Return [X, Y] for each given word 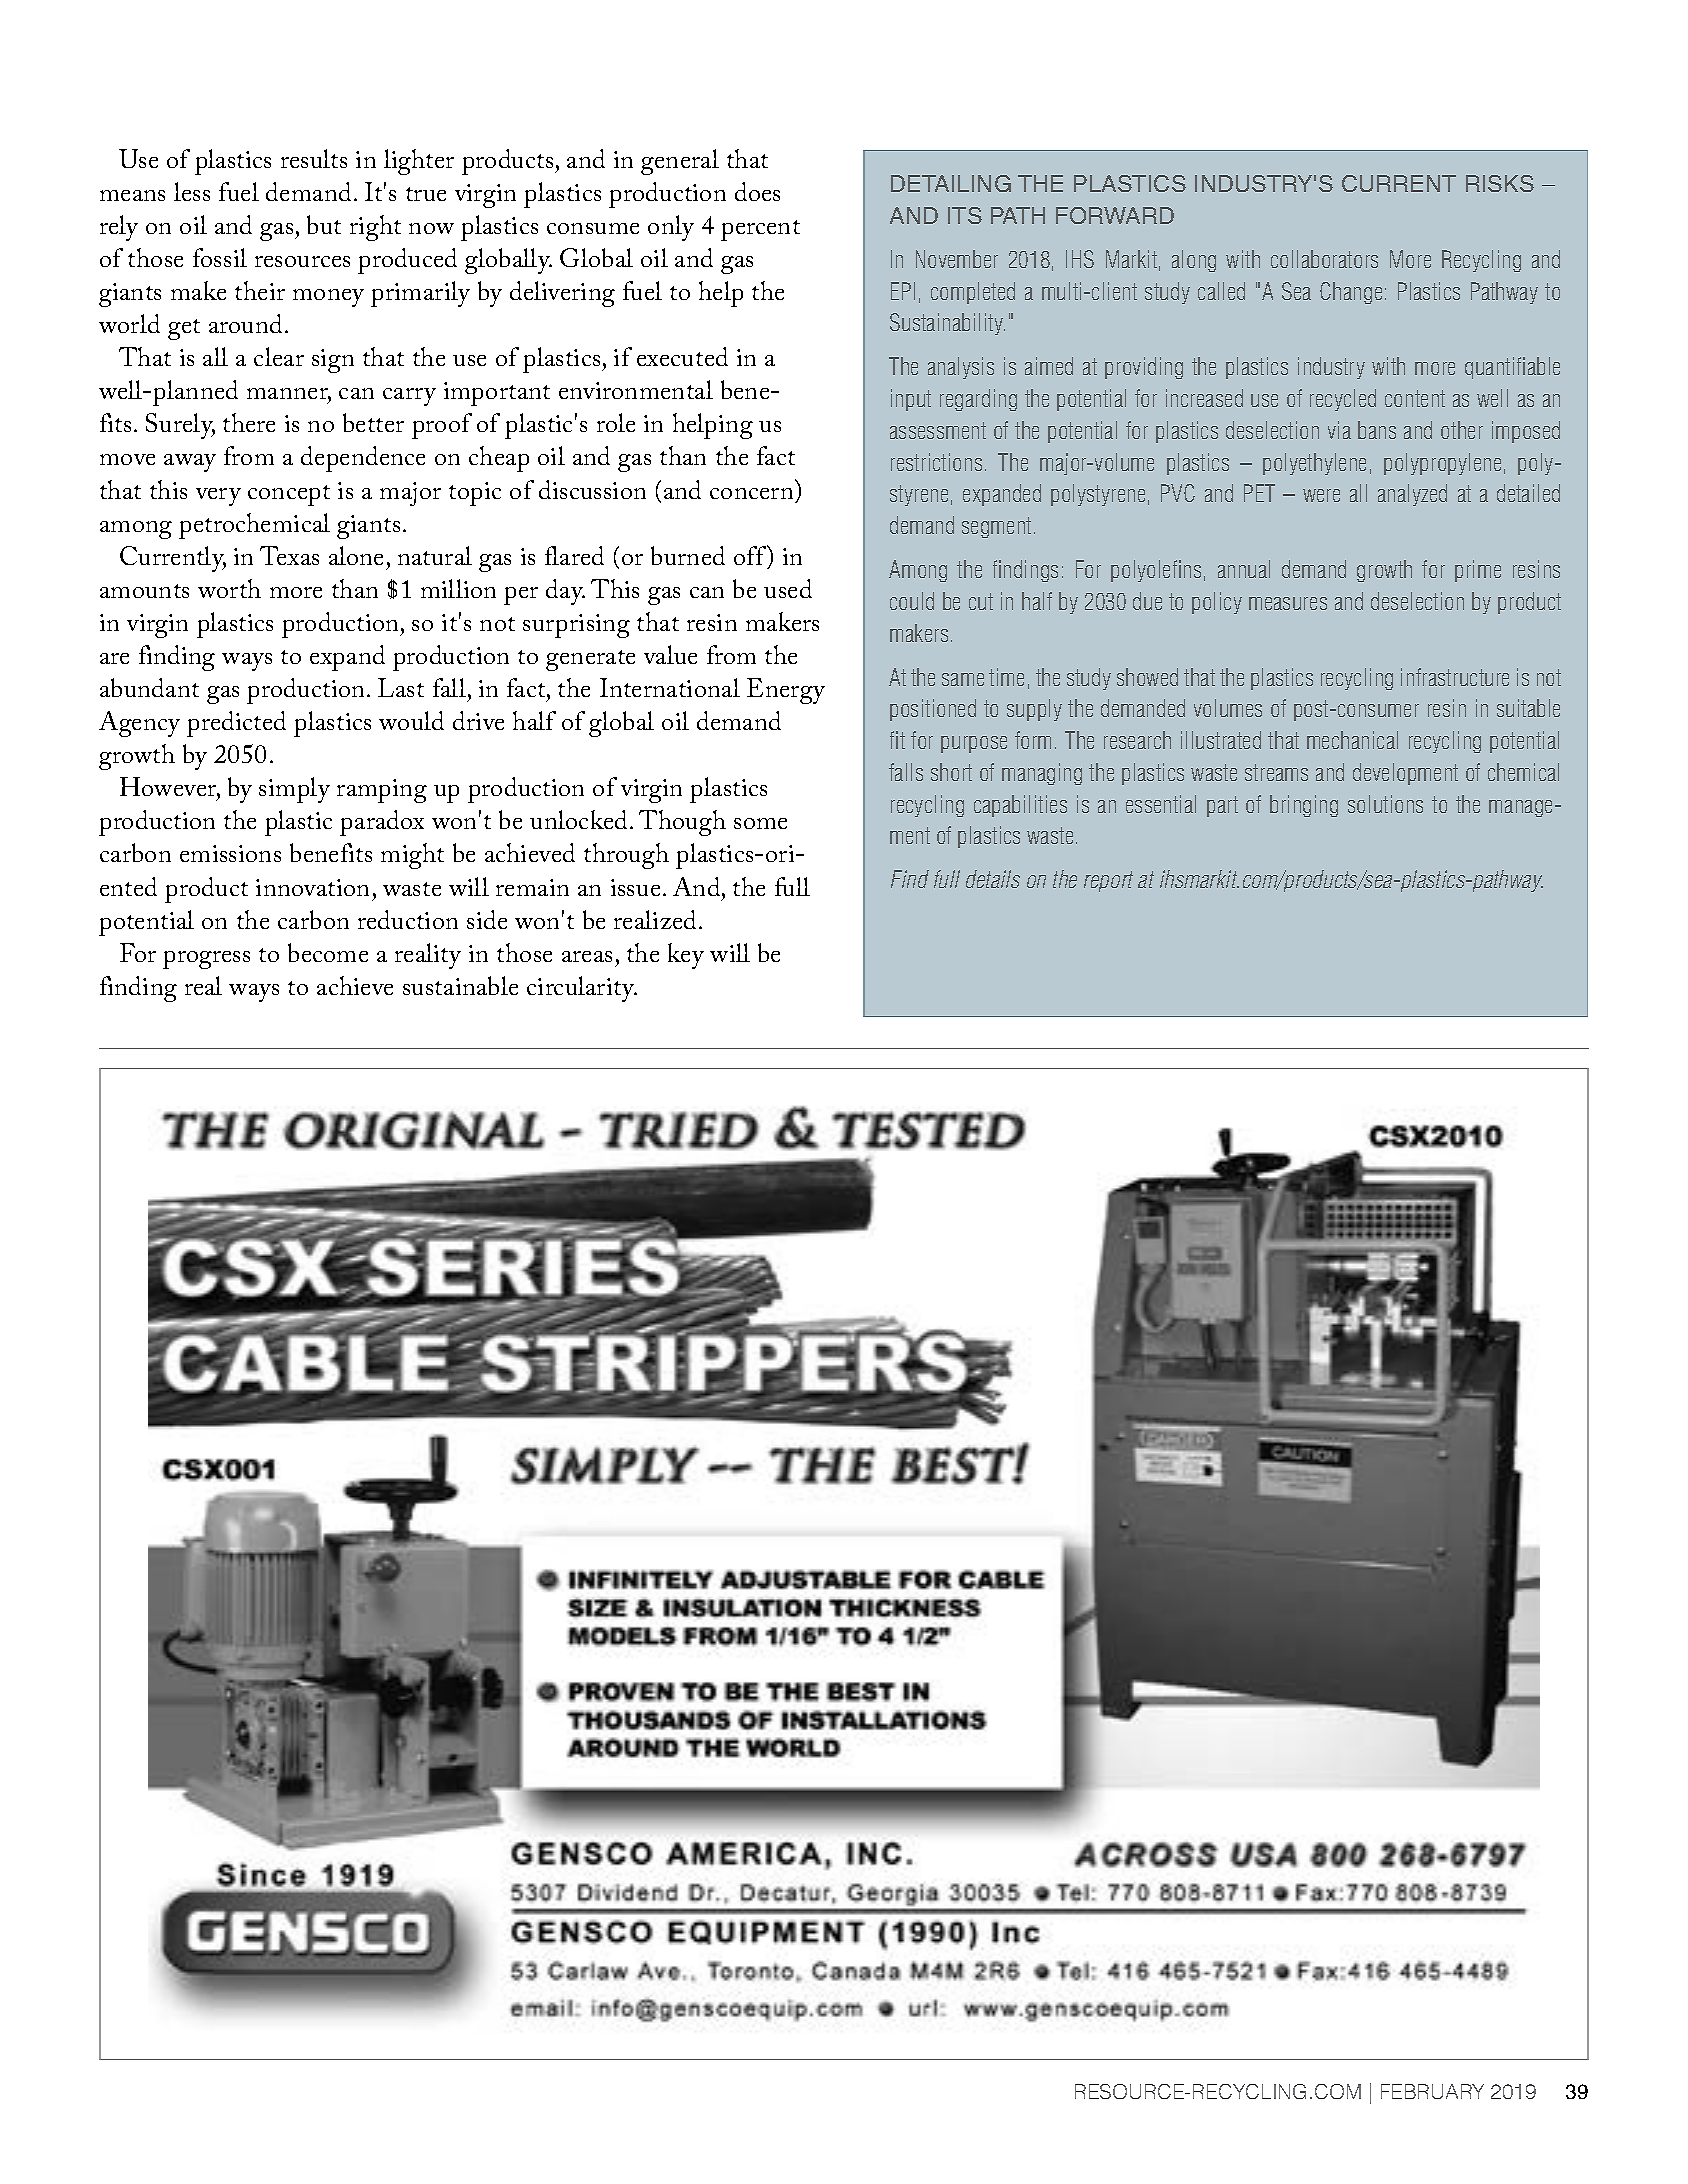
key [686, 956]
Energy [786, 691]
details [993, 879]
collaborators [1324, 259]
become [328, 952]
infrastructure [1455, 677]
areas [587, 956]
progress [206, 960]
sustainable [460, 985]
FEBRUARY [1432, 2091]
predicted [236, 724]
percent [760, 230]
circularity [582, 989]
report [1108, 881]
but [324, 224]
